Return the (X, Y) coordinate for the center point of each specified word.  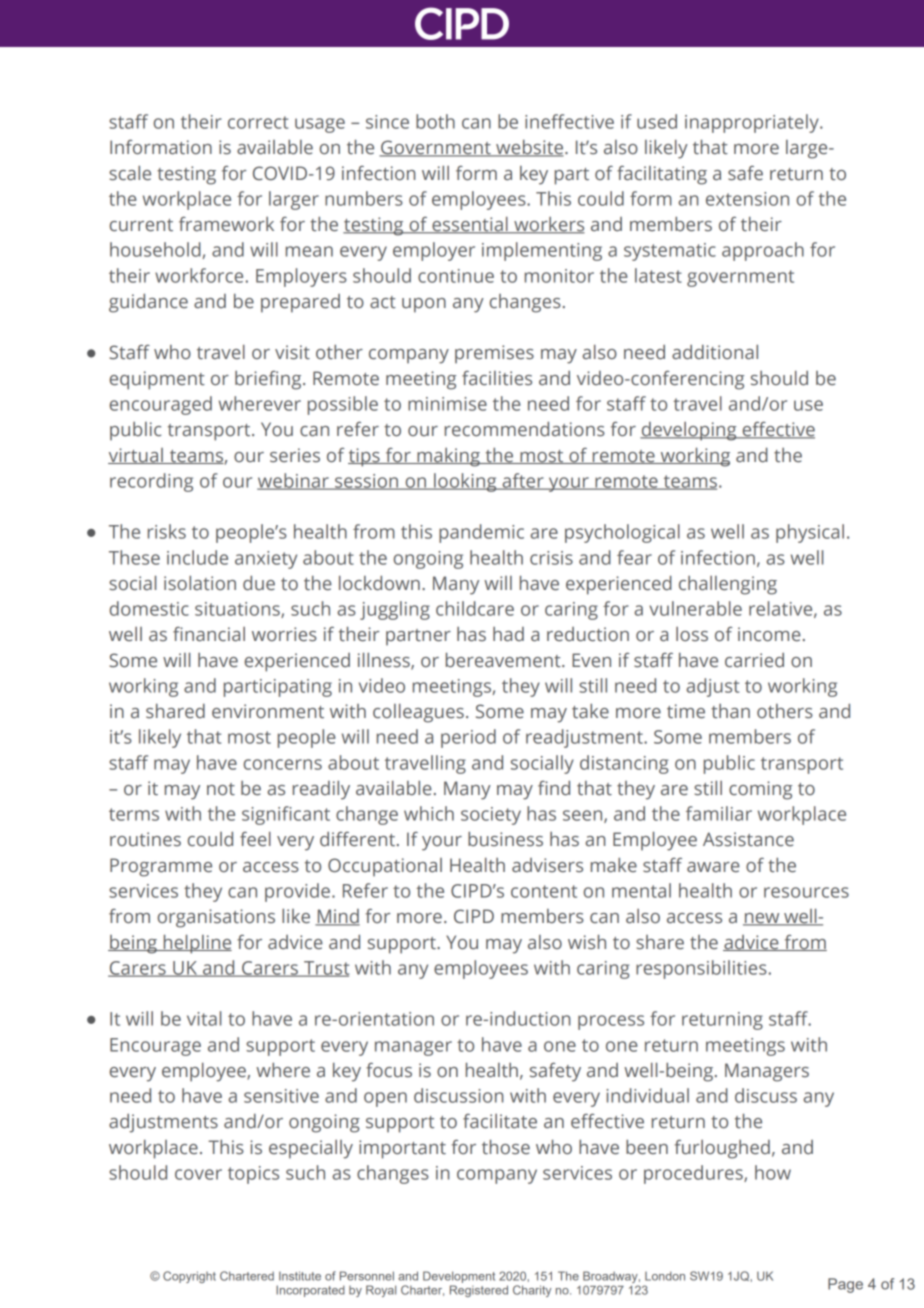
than (730, 711)
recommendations (525, 429)
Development (459, 1277)
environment (268, 711)
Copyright (189, 1277)
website (530, 148)
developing (689, 431)
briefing (269, 380)
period (468, 738)
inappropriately (753, 123)
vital (204, 1018)
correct (258, 122)
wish (587, 942)
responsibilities (701, 969)
